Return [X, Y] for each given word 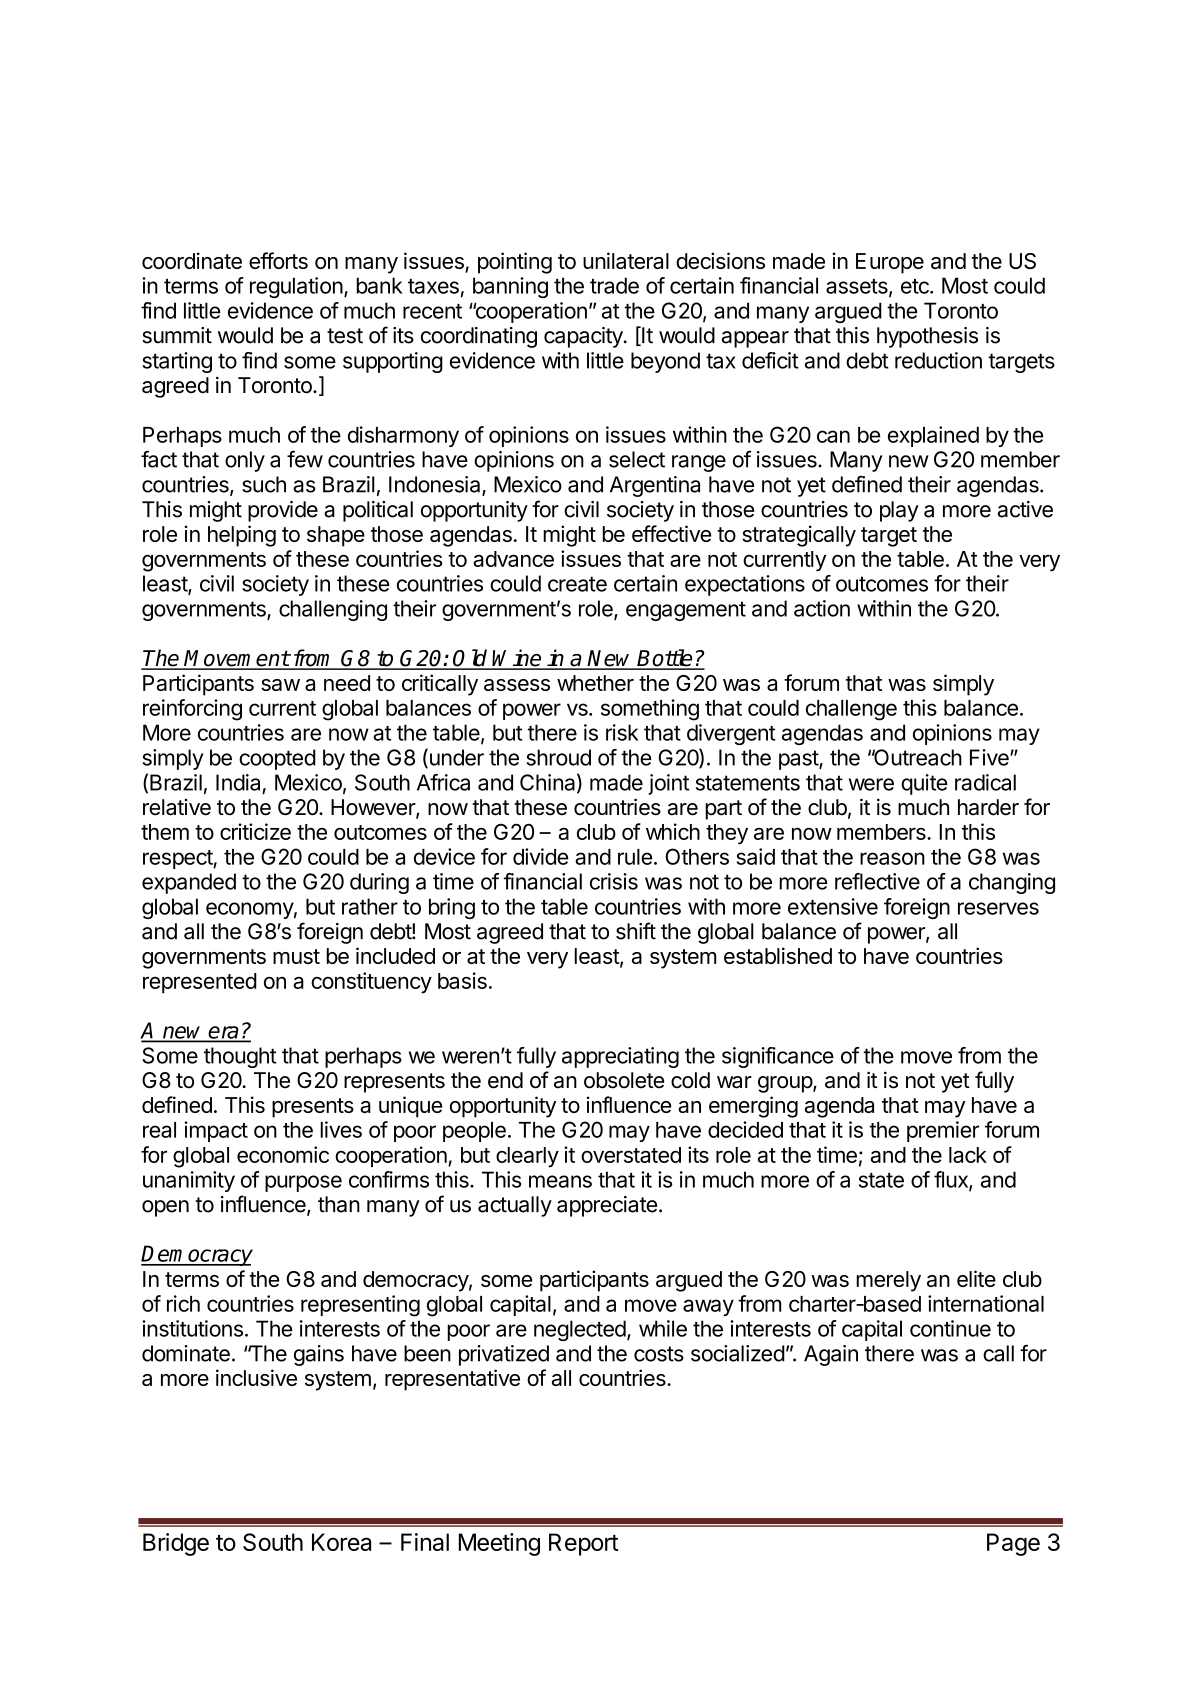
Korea [341, 1542]
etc [916, 286]
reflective [877, 881]
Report [584, 1544]
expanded [189, 883]
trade [614, 285]
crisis [614, 881]
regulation [296, 287]
